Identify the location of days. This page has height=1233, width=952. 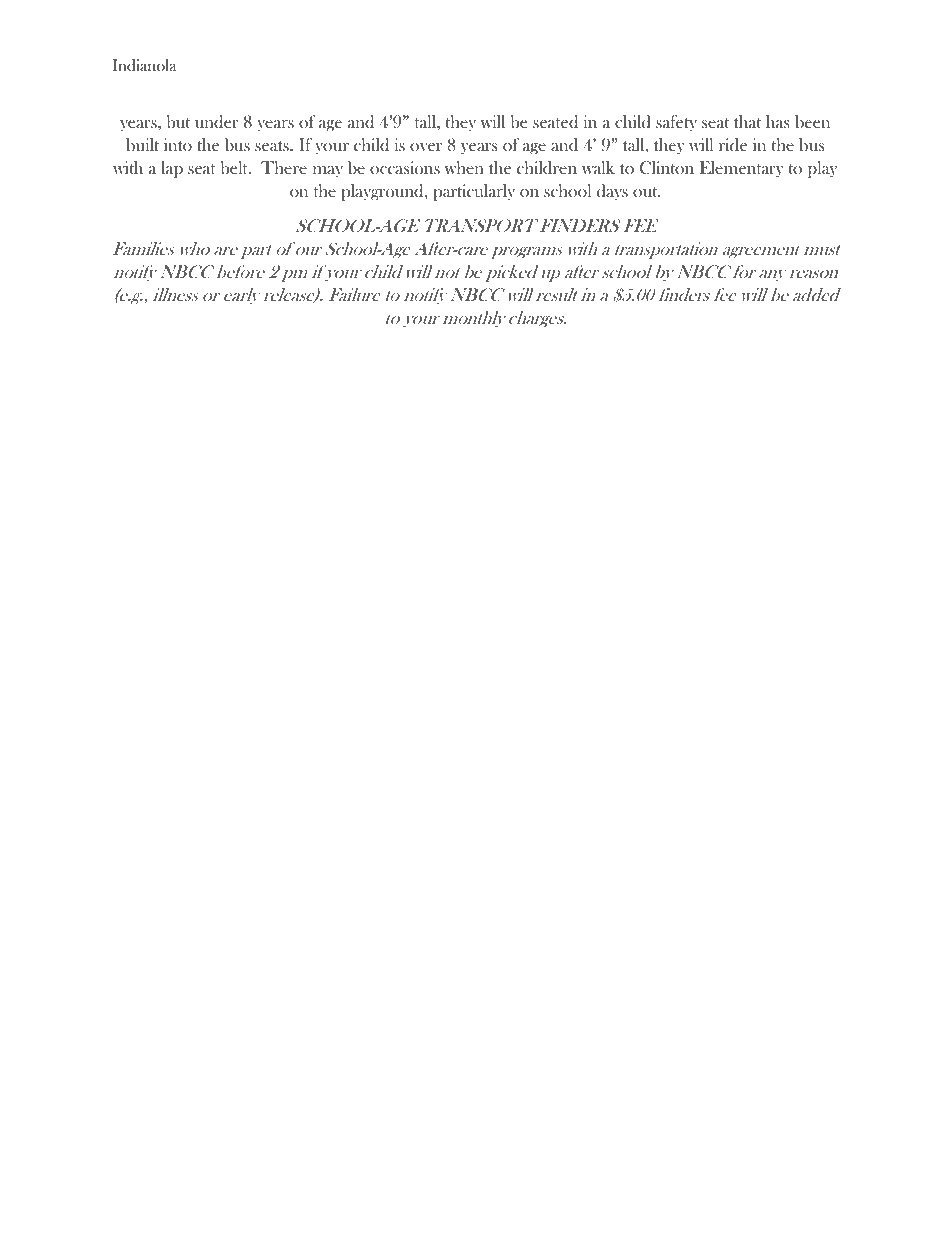
(612, 192).
